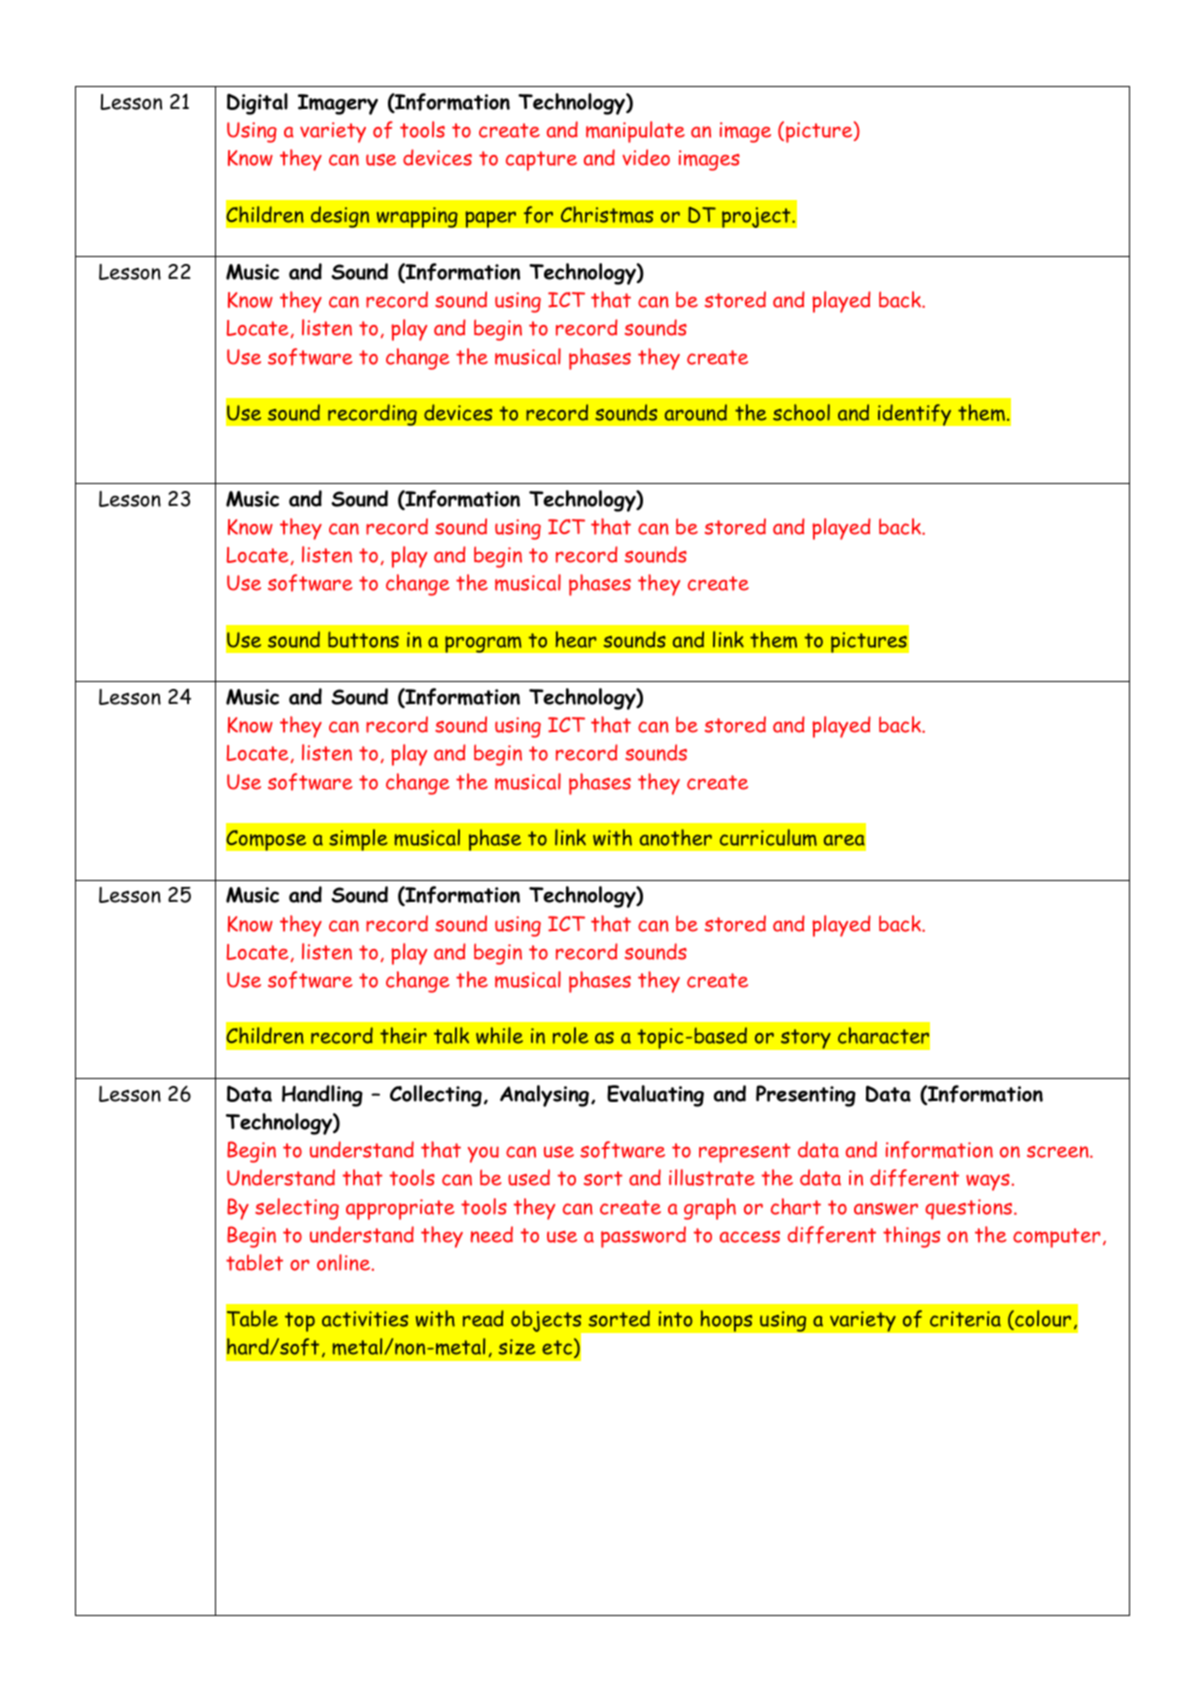 This document has width=1204, height=1703. I want to click on hear, so click(576, 639).
